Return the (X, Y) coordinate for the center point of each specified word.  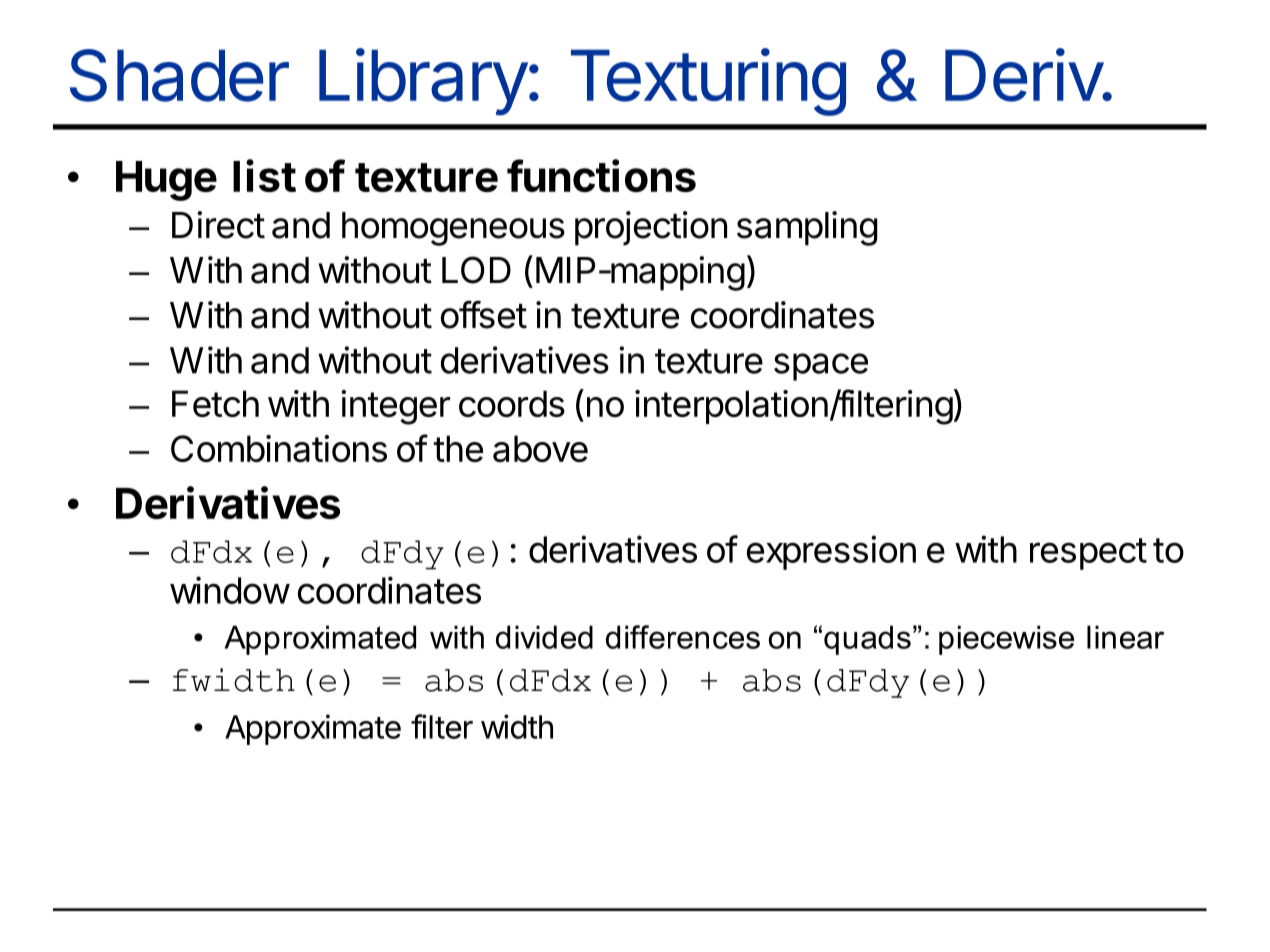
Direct (218, 225)
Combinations (279, 448)
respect (1088, 554)
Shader (179, 75)
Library (423, 82)
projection (651, 228)
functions (601, 175)
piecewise (1006, 640)
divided (544, 637)
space (821, 367)
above (540, 448)
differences (683, 637)
